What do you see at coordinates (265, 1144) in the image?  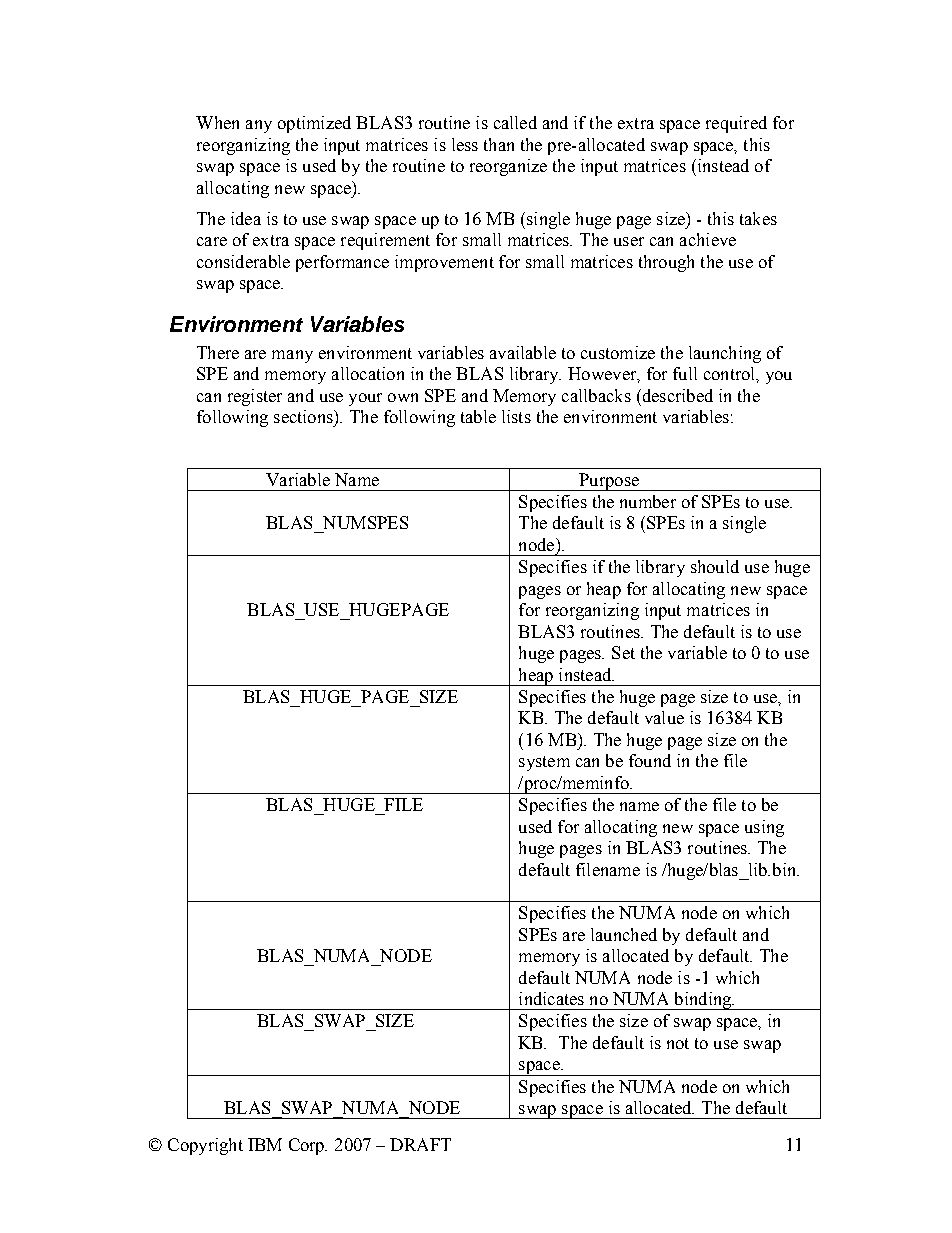 I see `IBM` at bounding box center [265, 1144].
